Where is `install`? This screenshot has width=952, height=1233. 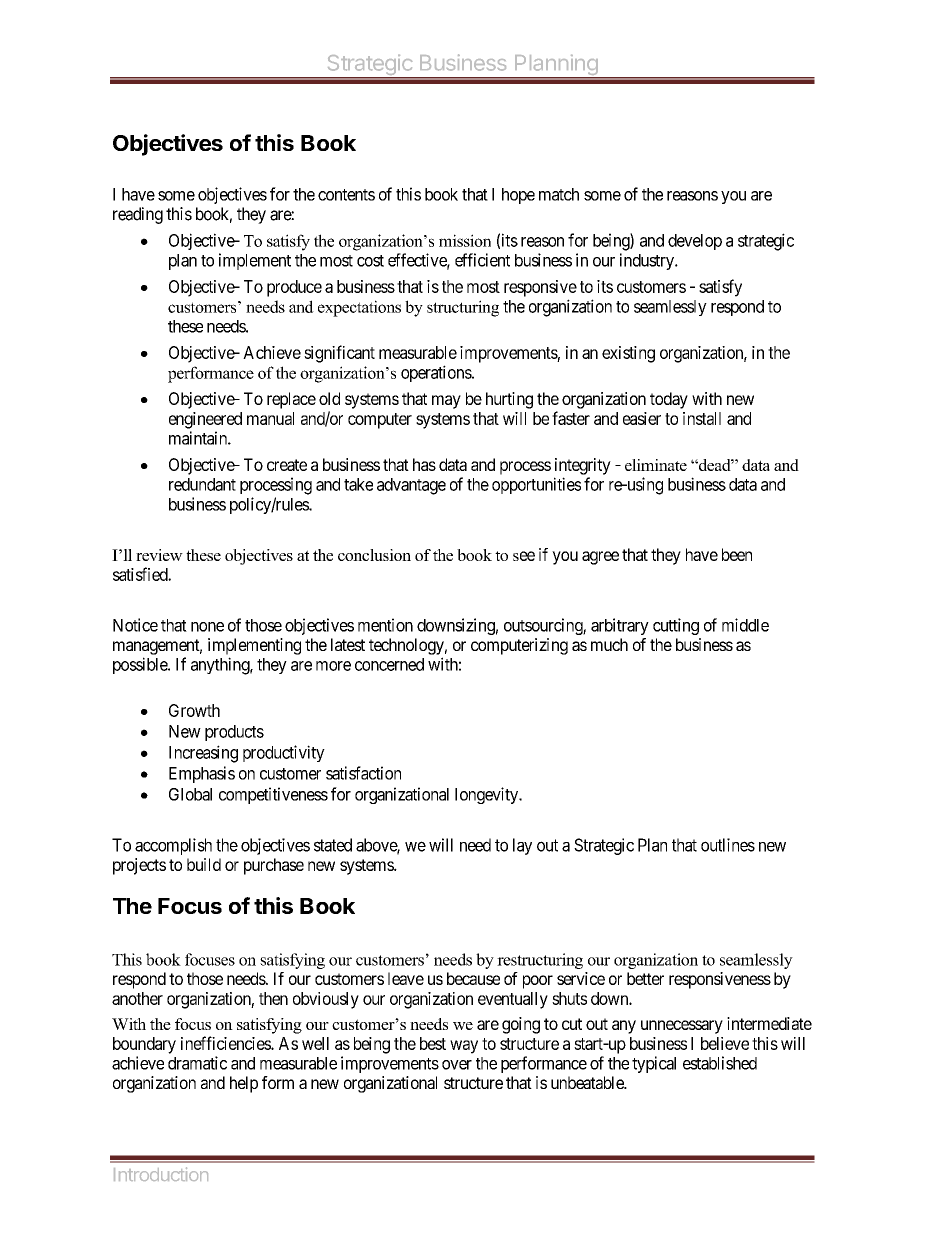 install is located at coordinates (702, 418).
